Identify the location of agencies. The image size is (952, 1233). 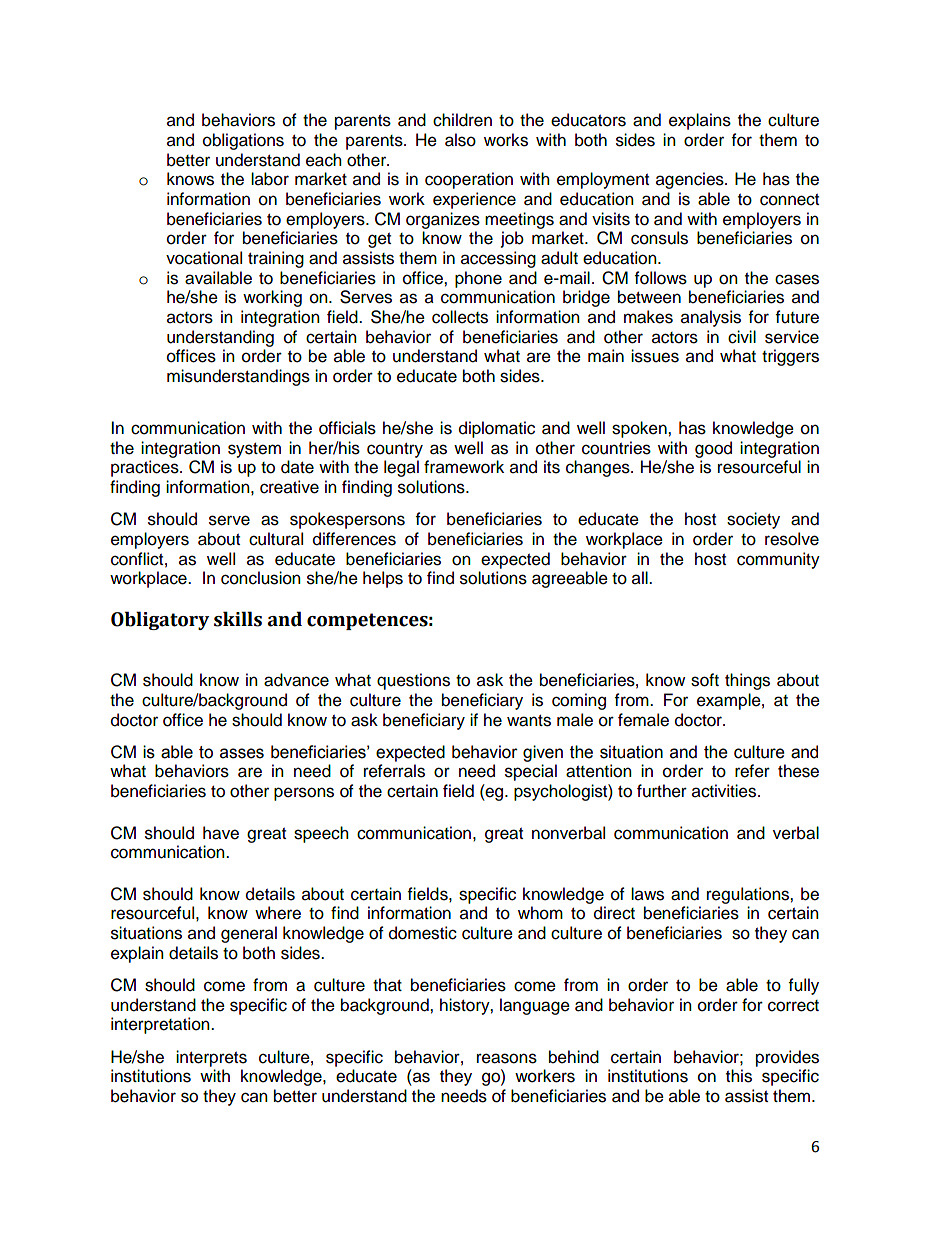
(691, 180).
